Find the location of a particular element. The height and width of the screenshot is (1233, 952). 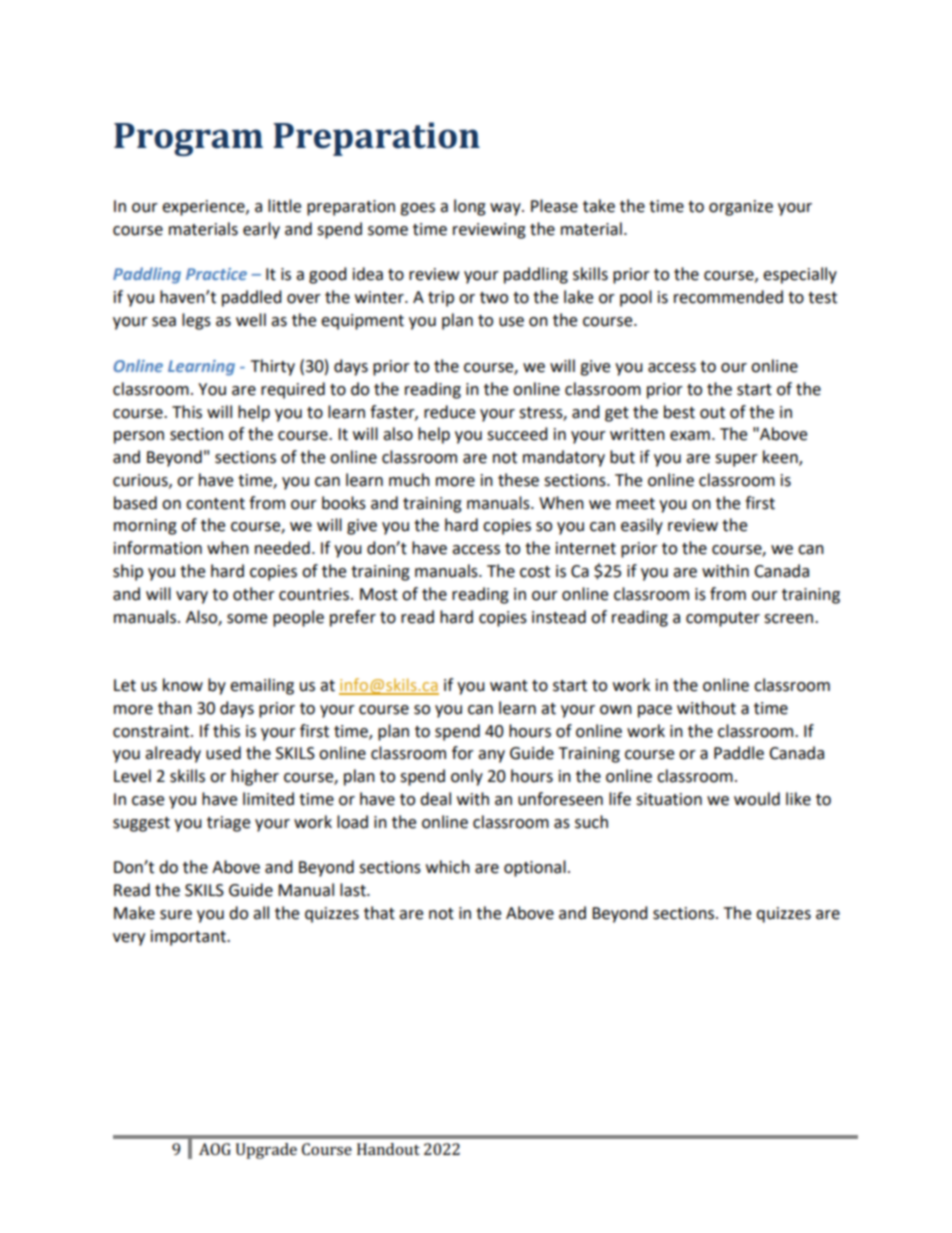

Program is located at coordinates (188, 139).
